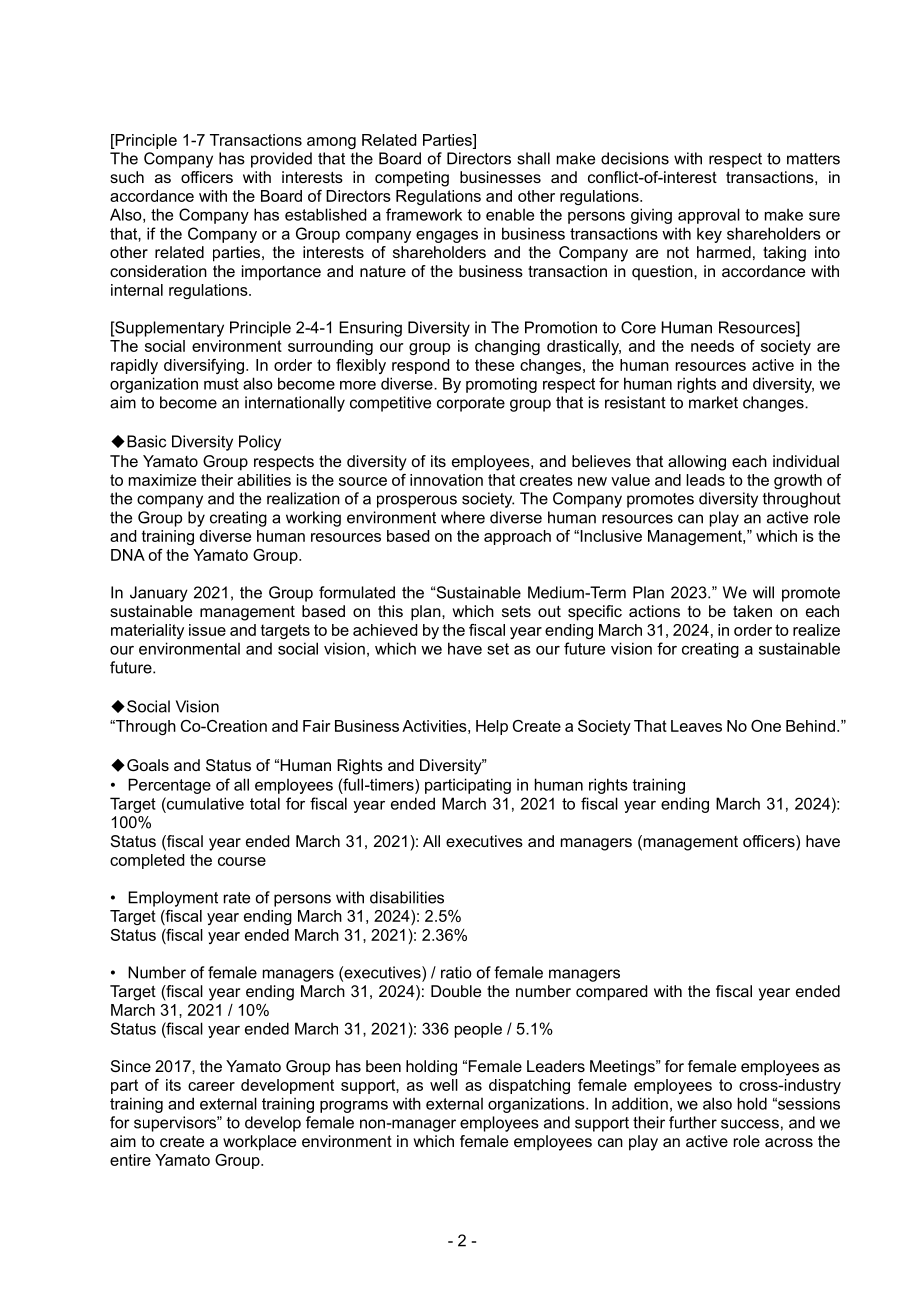 The image size is (924, 1308). I want to click on cumulative, so click(204, 803).
